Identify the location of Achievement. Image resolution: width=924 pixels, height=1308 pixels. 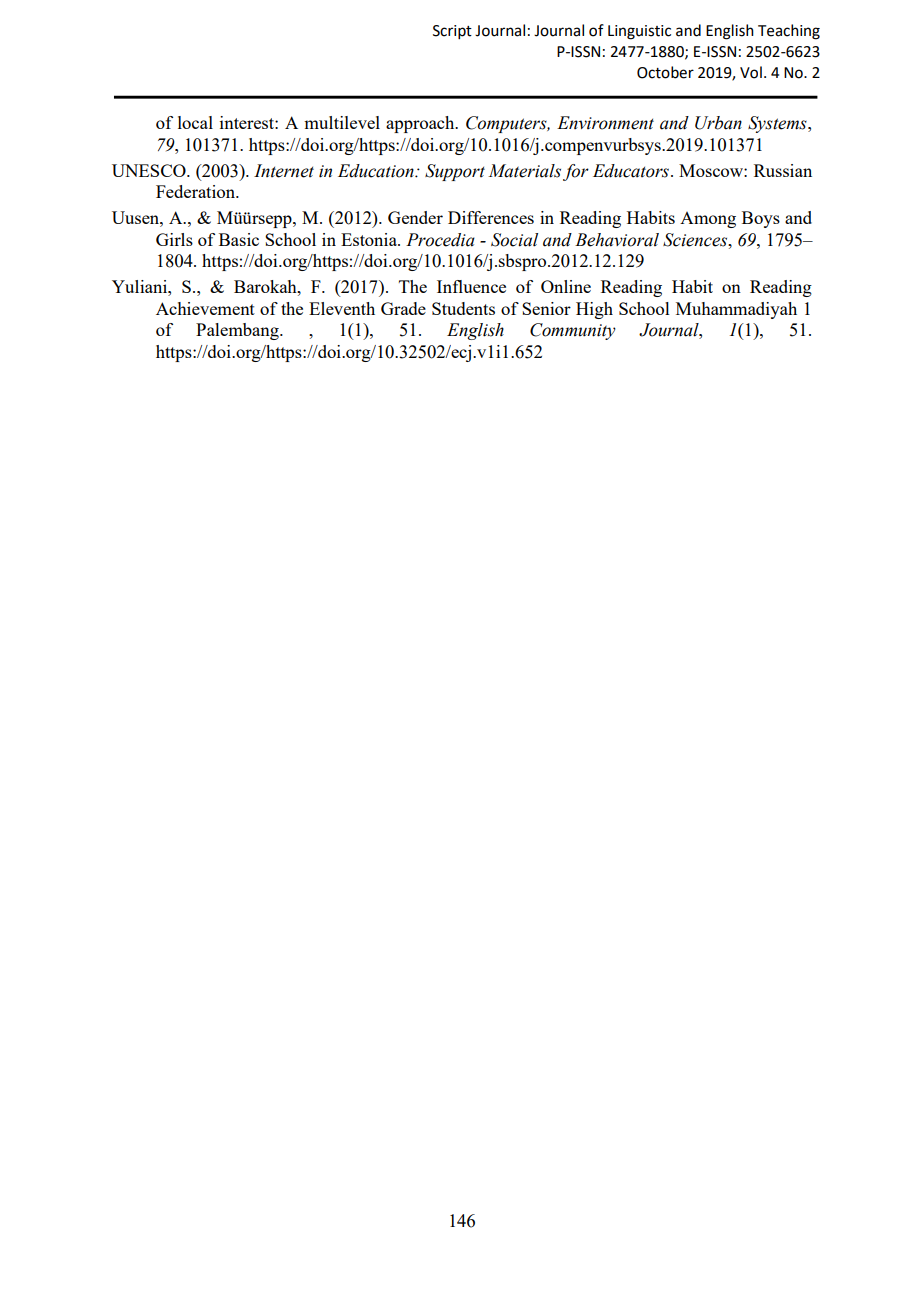
(205, 308).
